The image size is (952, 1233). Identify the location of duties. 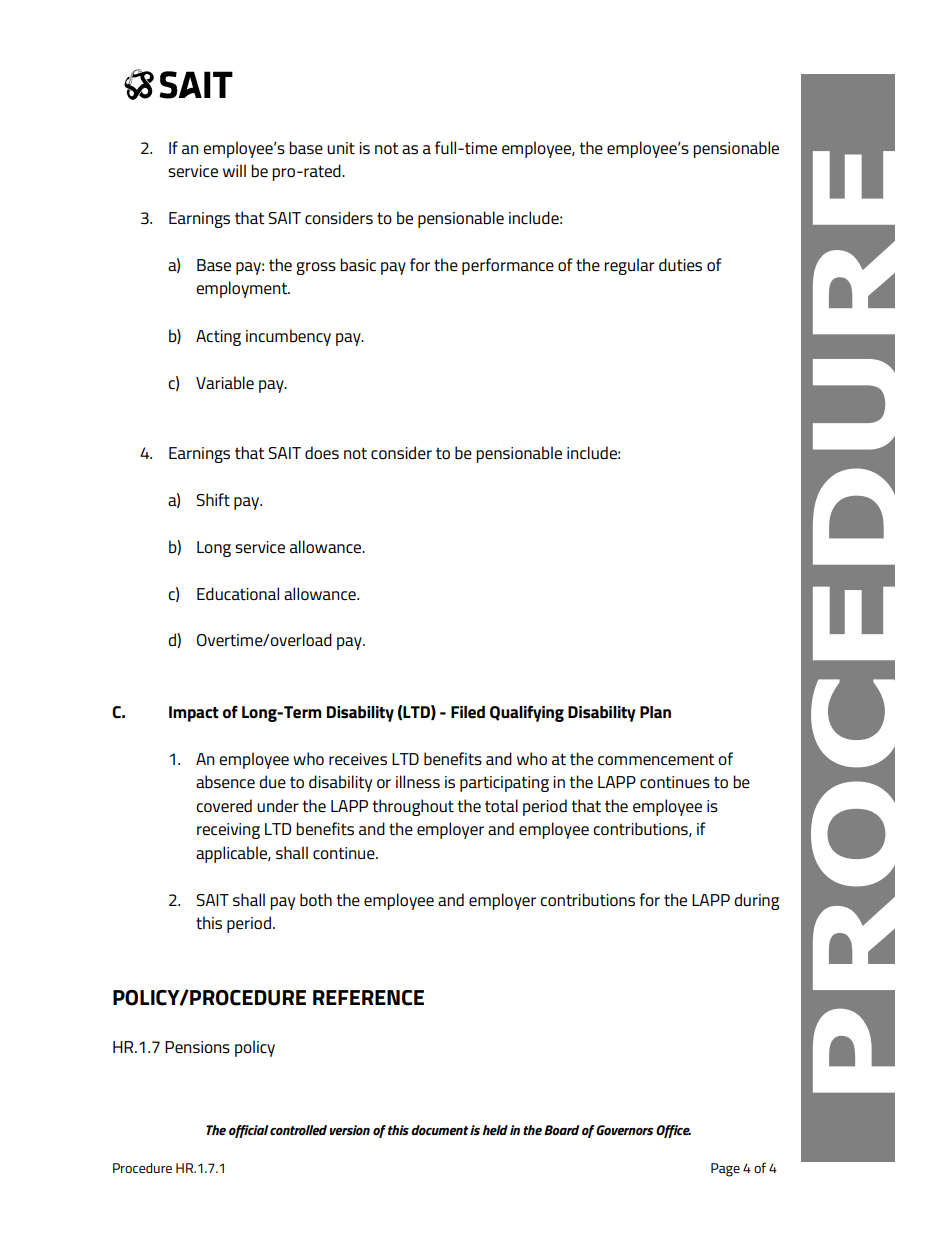
(680, 265).
